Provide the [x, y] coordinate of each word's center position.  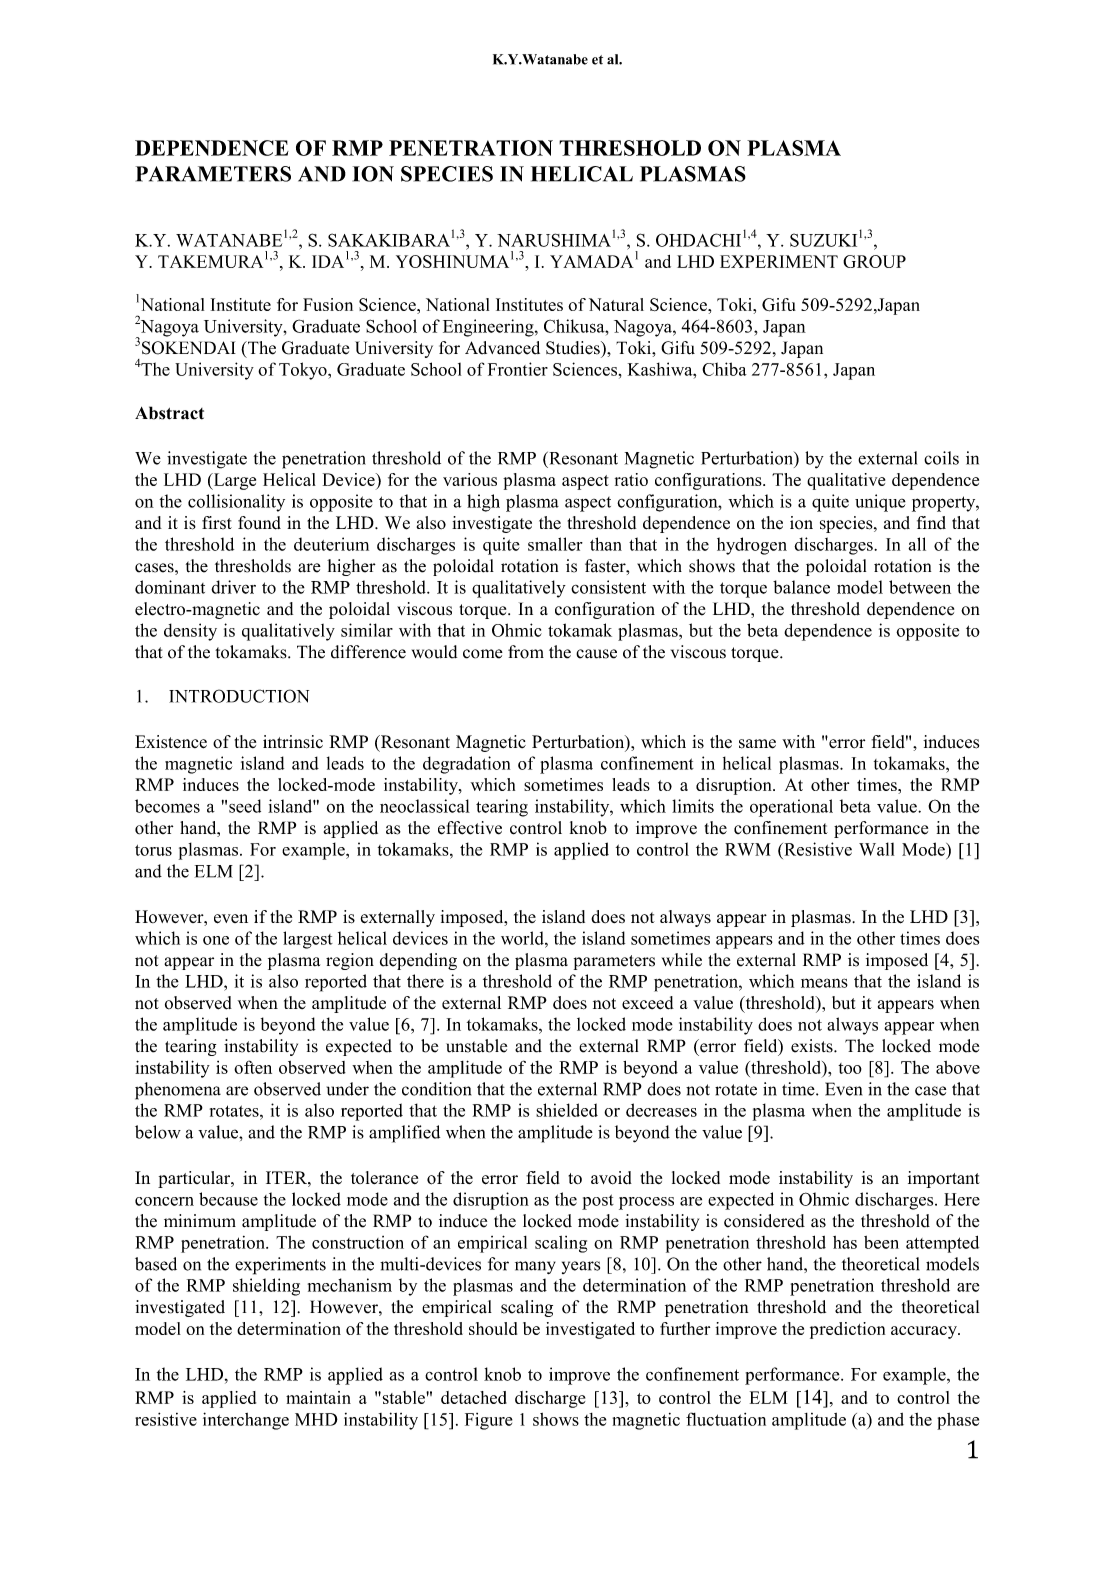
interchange [246, 1421]
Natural [616, 304]
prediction [847, 1330]
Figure [489, 1421]
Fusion [328, 304]
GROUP [874, 261]
